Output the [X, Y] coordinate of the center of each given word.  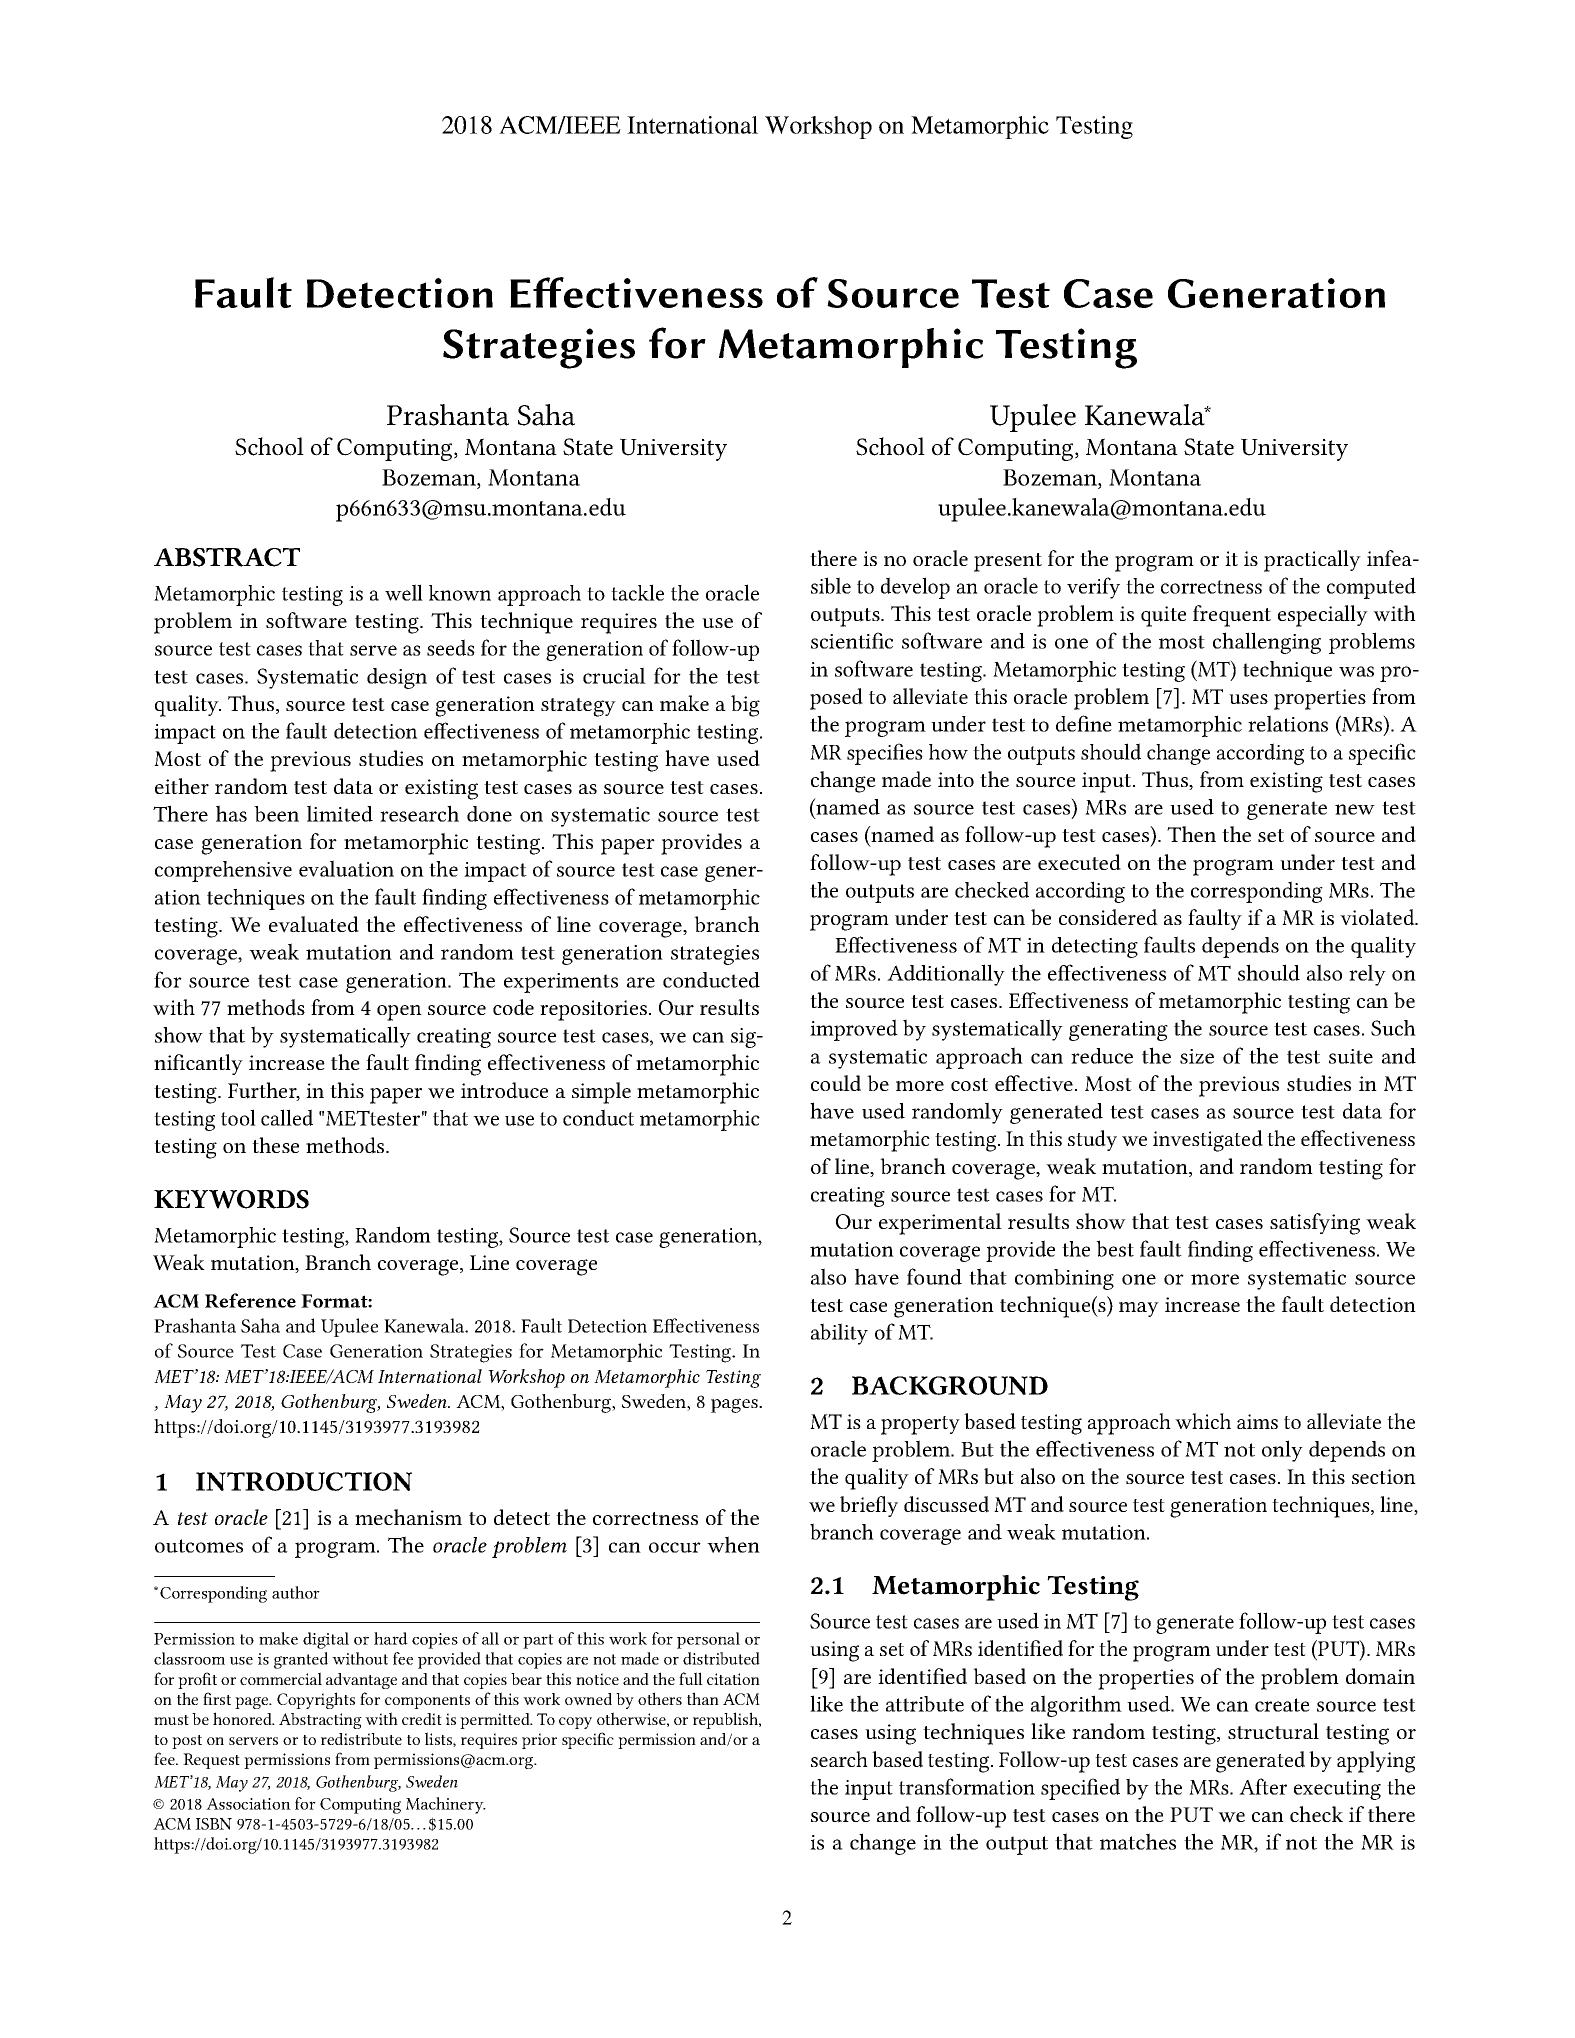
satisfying [1315, 1224]
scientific [852, 640]
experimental [940, 1224]
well [404, 592]
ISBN [213, 1824]
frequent [1232, 616]
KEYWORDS [231, 1199]
